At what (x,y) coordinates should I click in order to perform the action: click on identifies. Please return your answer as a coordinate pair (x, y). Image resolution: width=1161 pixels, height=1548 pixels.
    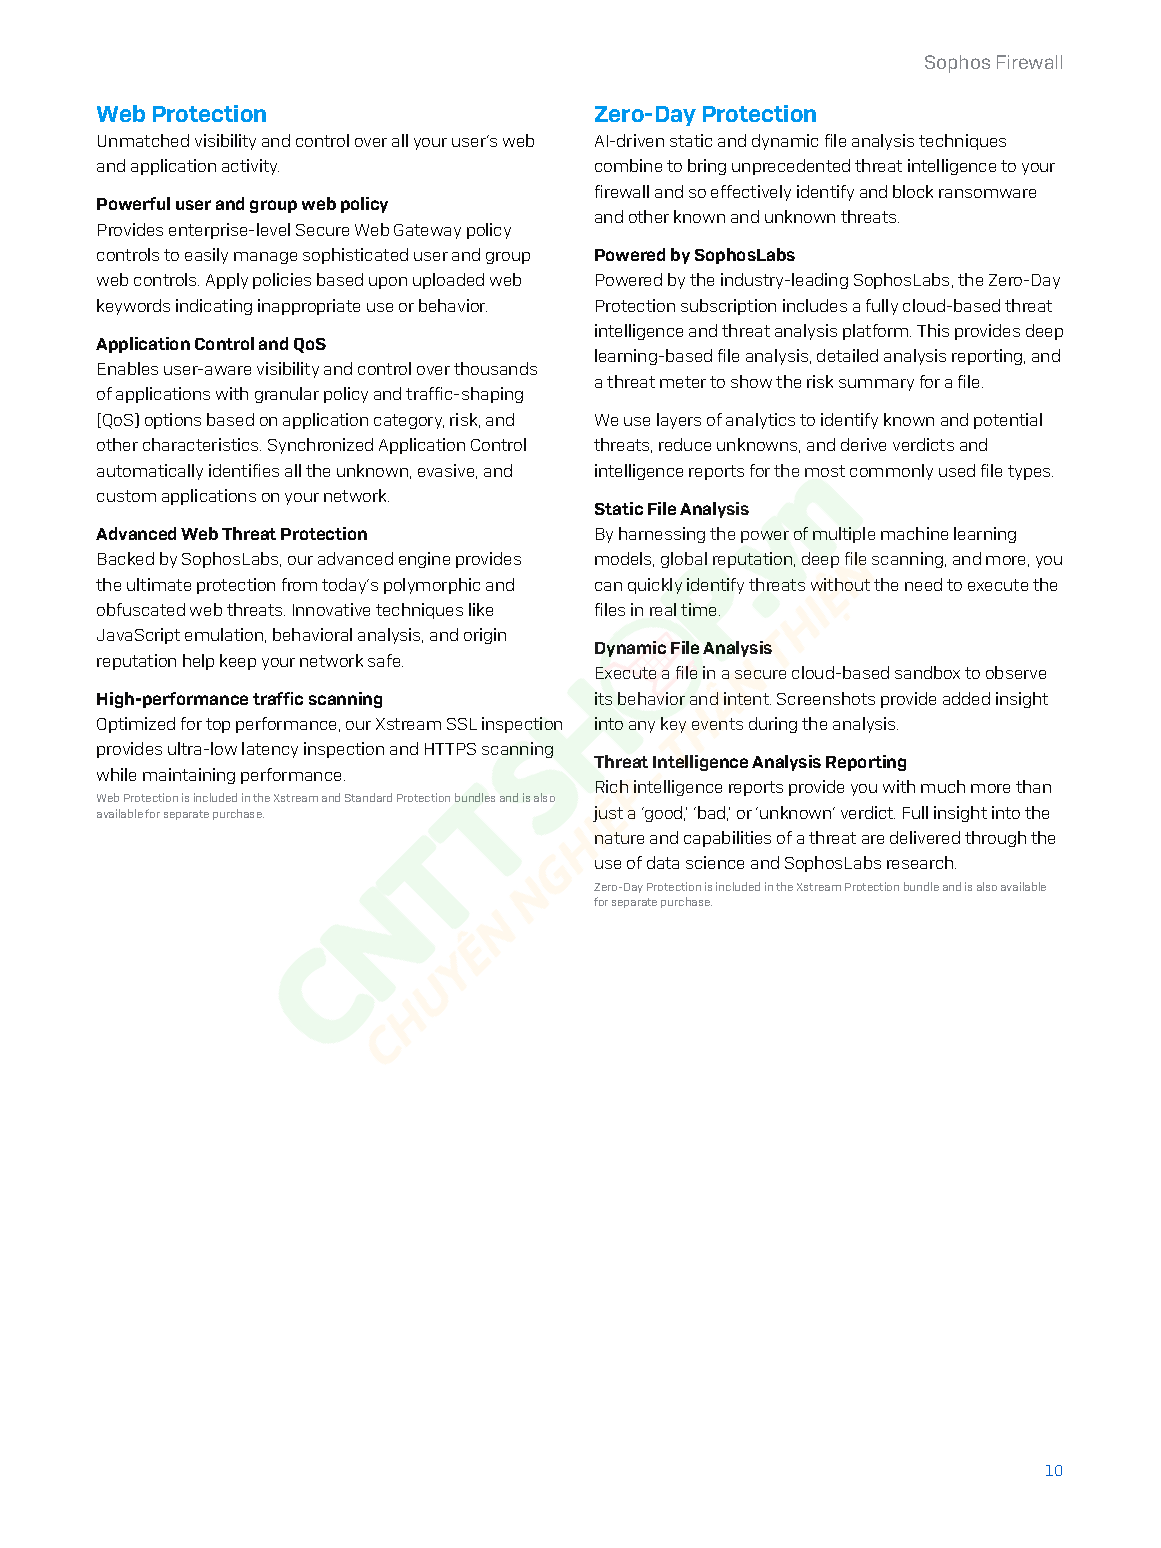
    Looking at the image, I should click on (244, 470).
